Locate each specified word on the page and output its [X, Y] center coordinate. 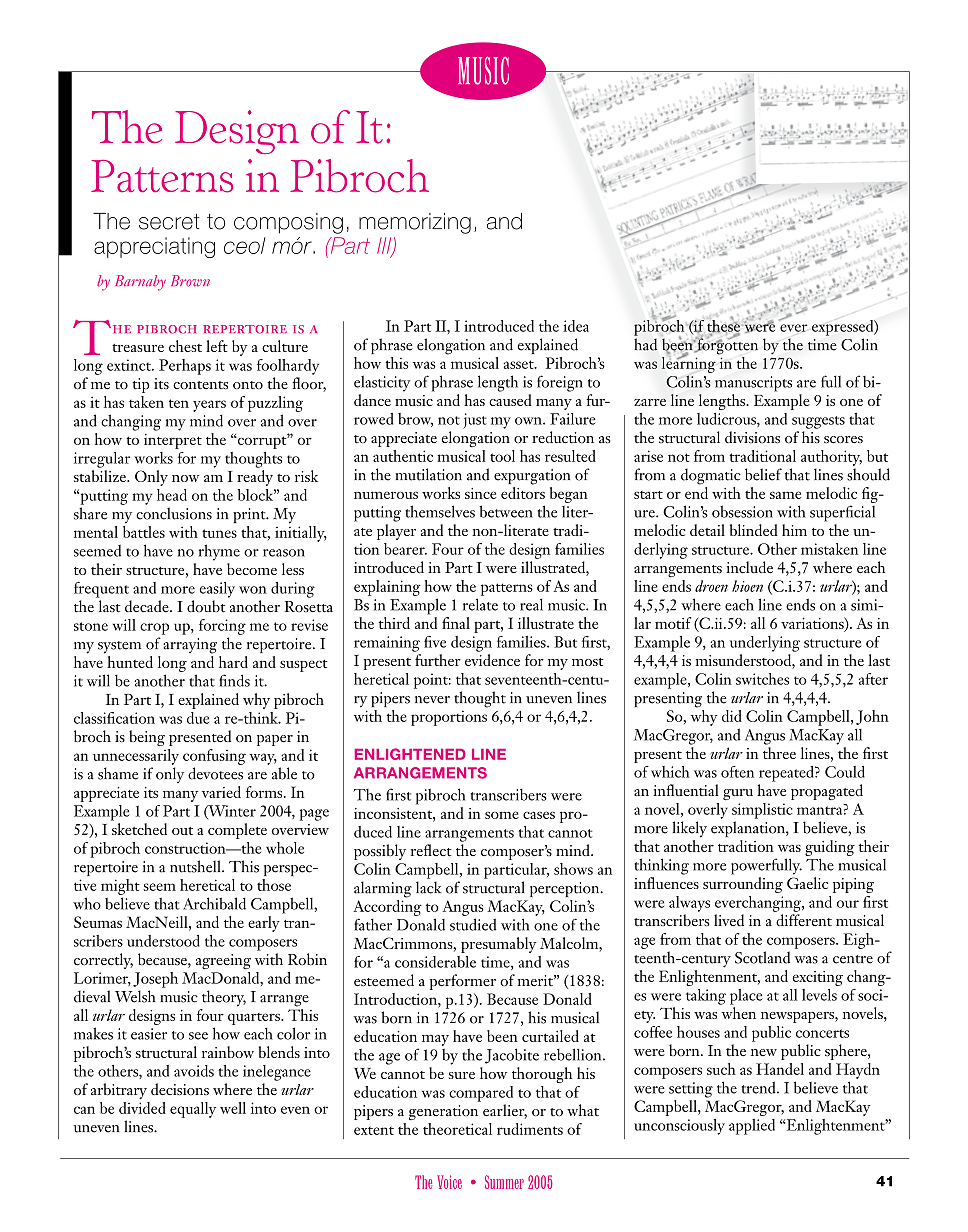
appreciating [154, 247]
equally [193, 1110]
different [804, 920]
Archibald [214, 903]
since [481, 493]
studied [473, 924]
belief [763, 474]
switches [762, 679]
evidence [492, 660]
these [723, 325]
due [198, 718]
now [185, 478]
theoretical [457, 1129]
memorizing [415, 223]
